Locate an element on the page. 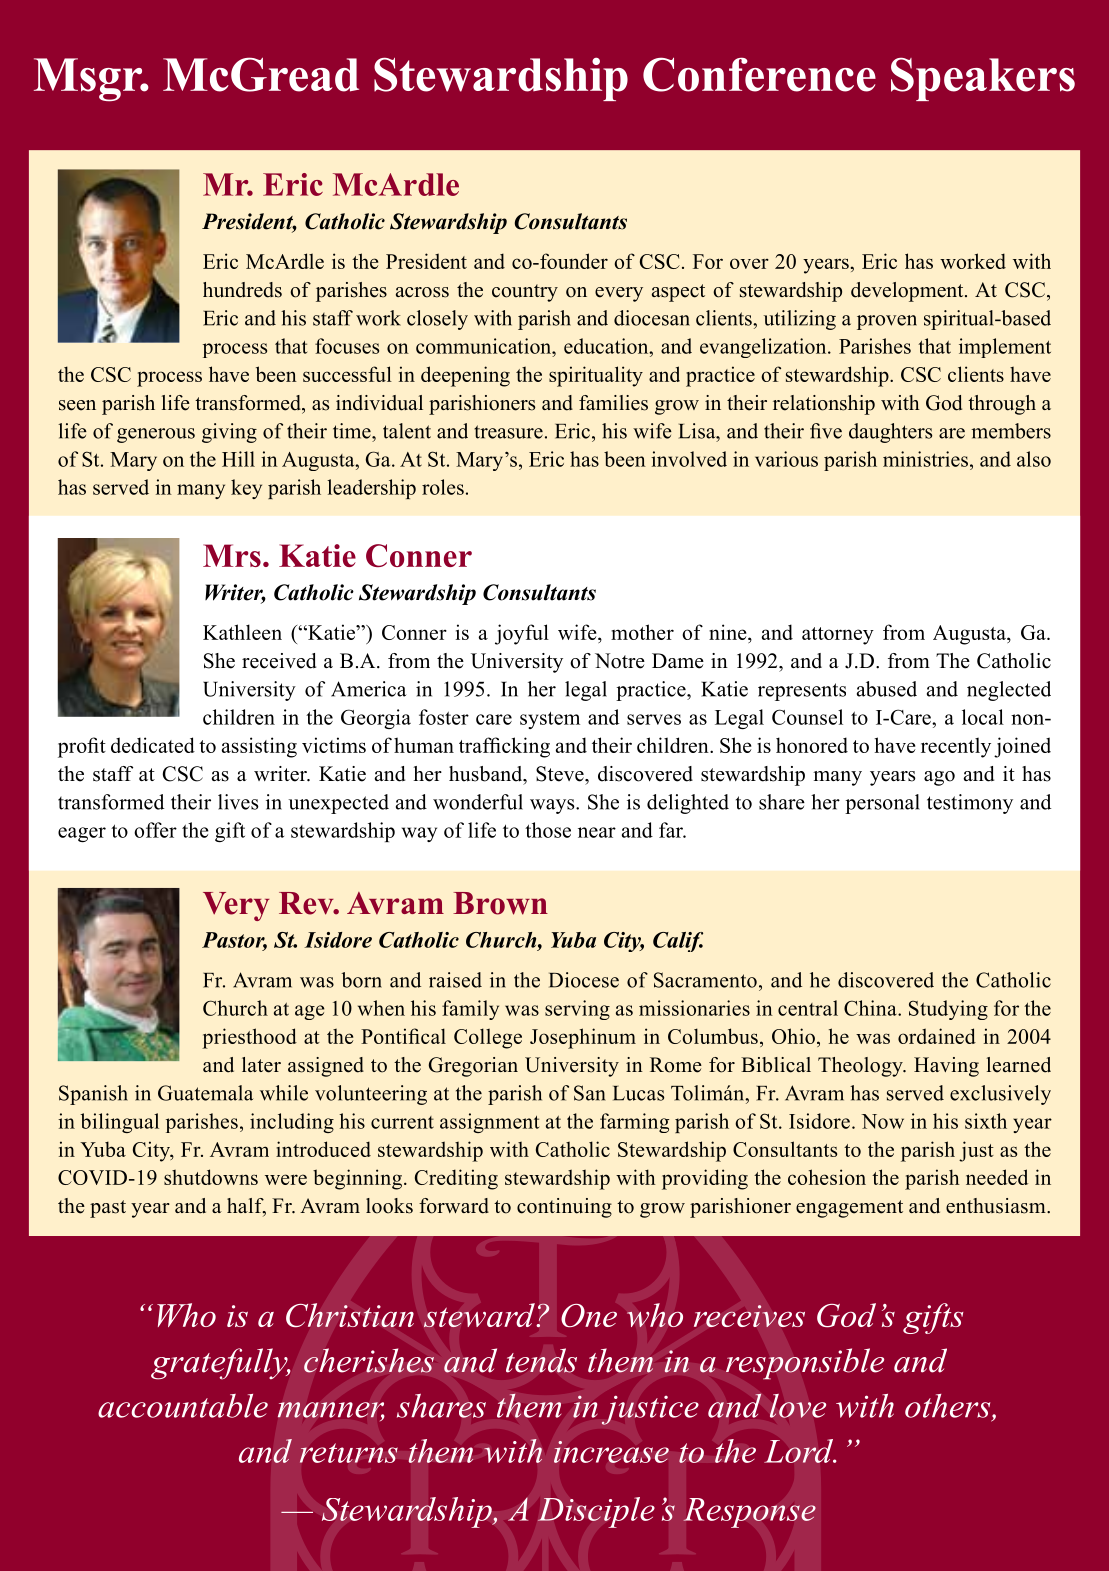 This document has width=1109, height=1571. attorney is located at coordinates (838, 636).
